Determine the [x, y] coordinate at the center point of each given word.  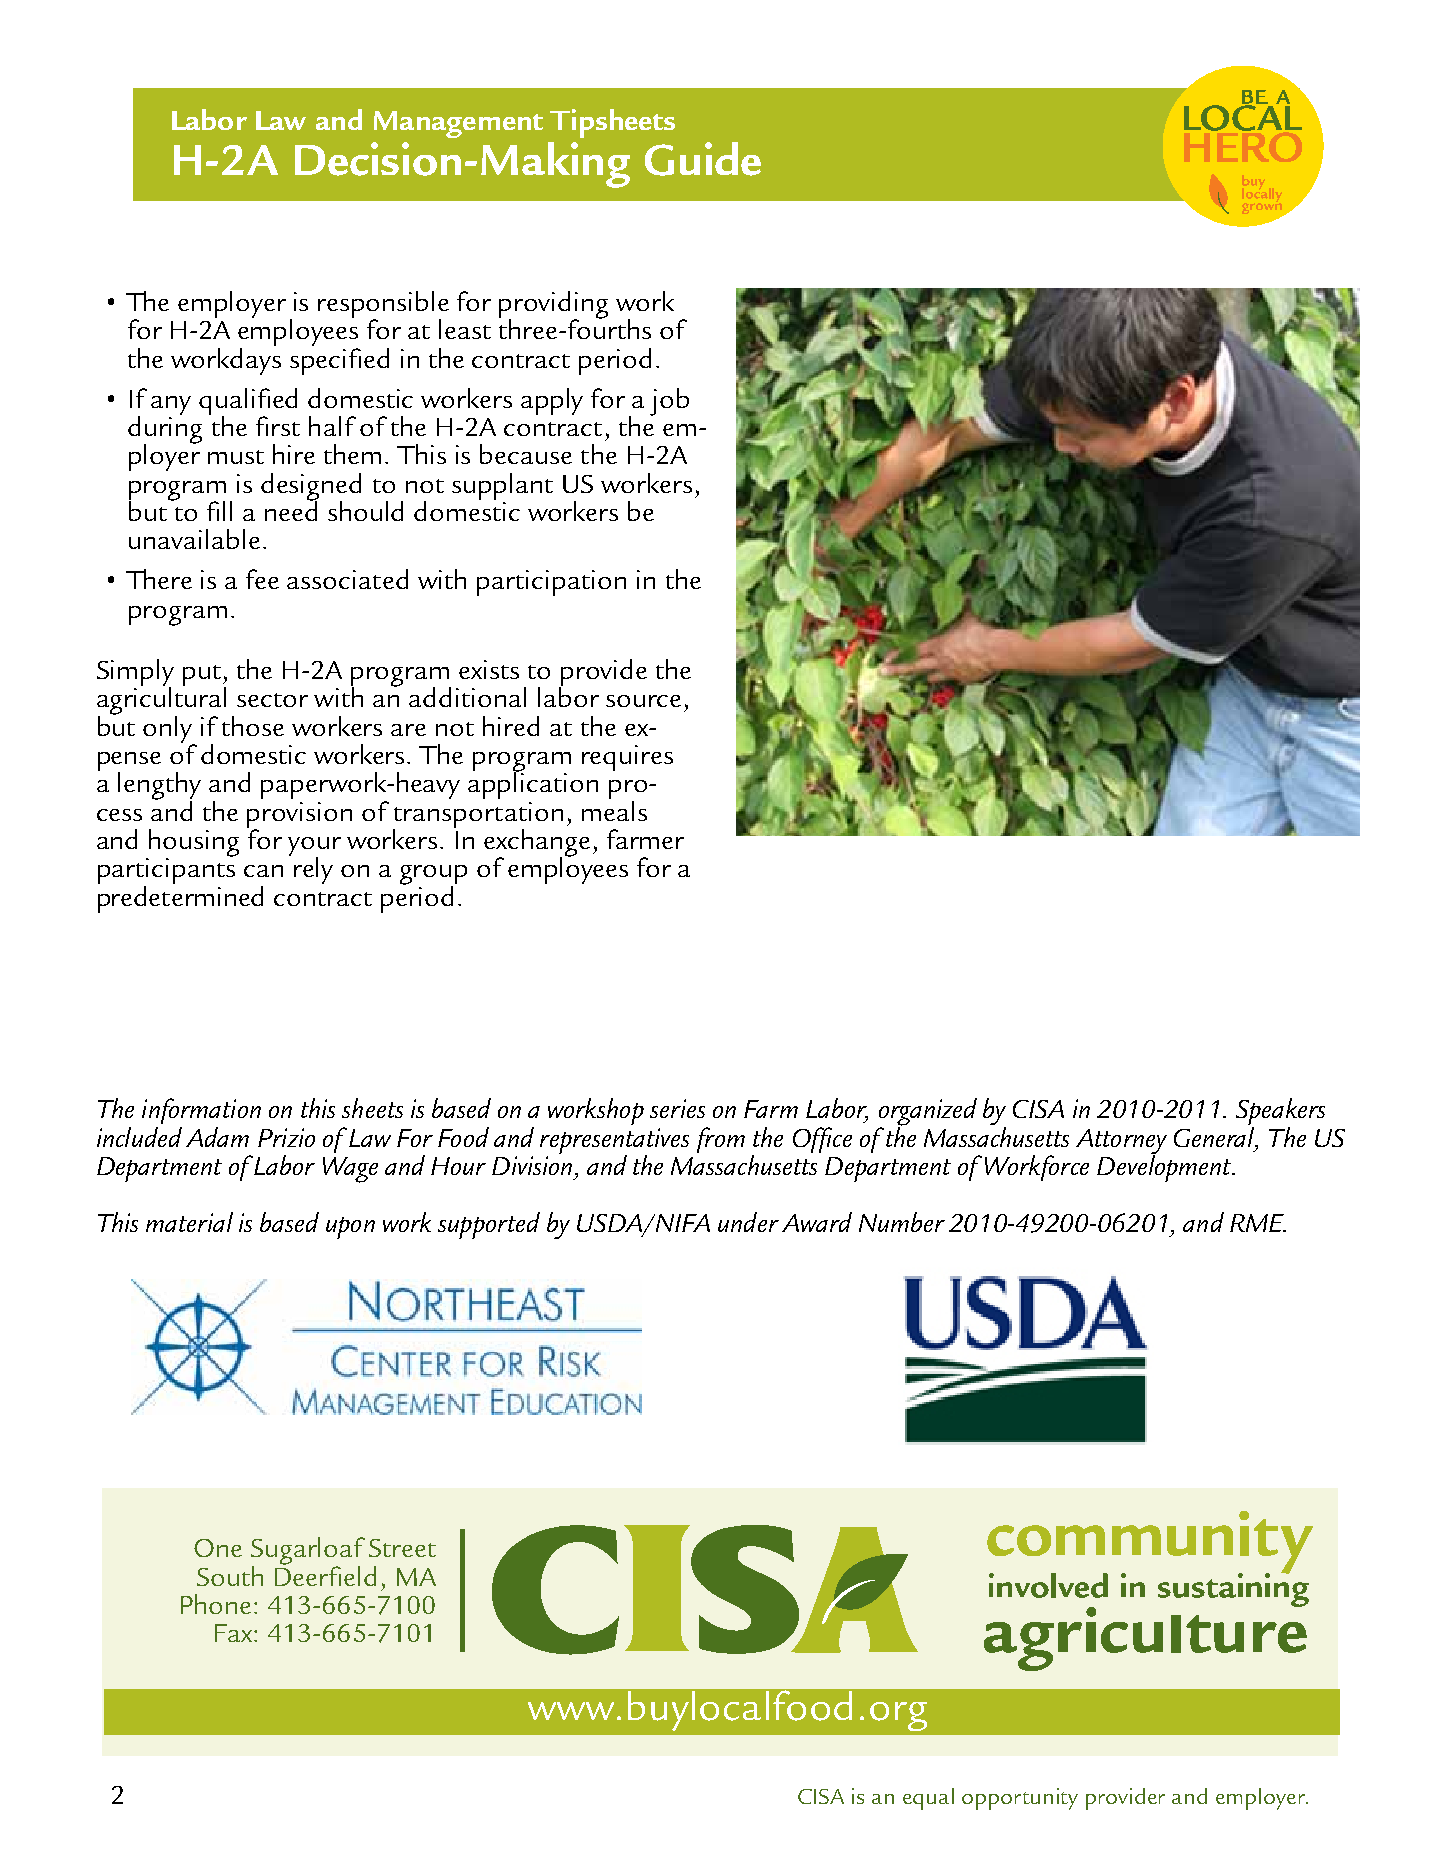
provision [299, 816]
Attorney [1121, 1142]
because [526, 454]
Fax [235, 1633]
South [230, 1576]
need [291, 510]
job [669, 402]
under [748, 1222]
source [643, 701]
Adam [217, 1137]
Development [1165, 1167]
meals [614, 811]
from [721, 1140]
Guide [703, 159]
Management [458, 124]
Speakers [1280, 1113]
